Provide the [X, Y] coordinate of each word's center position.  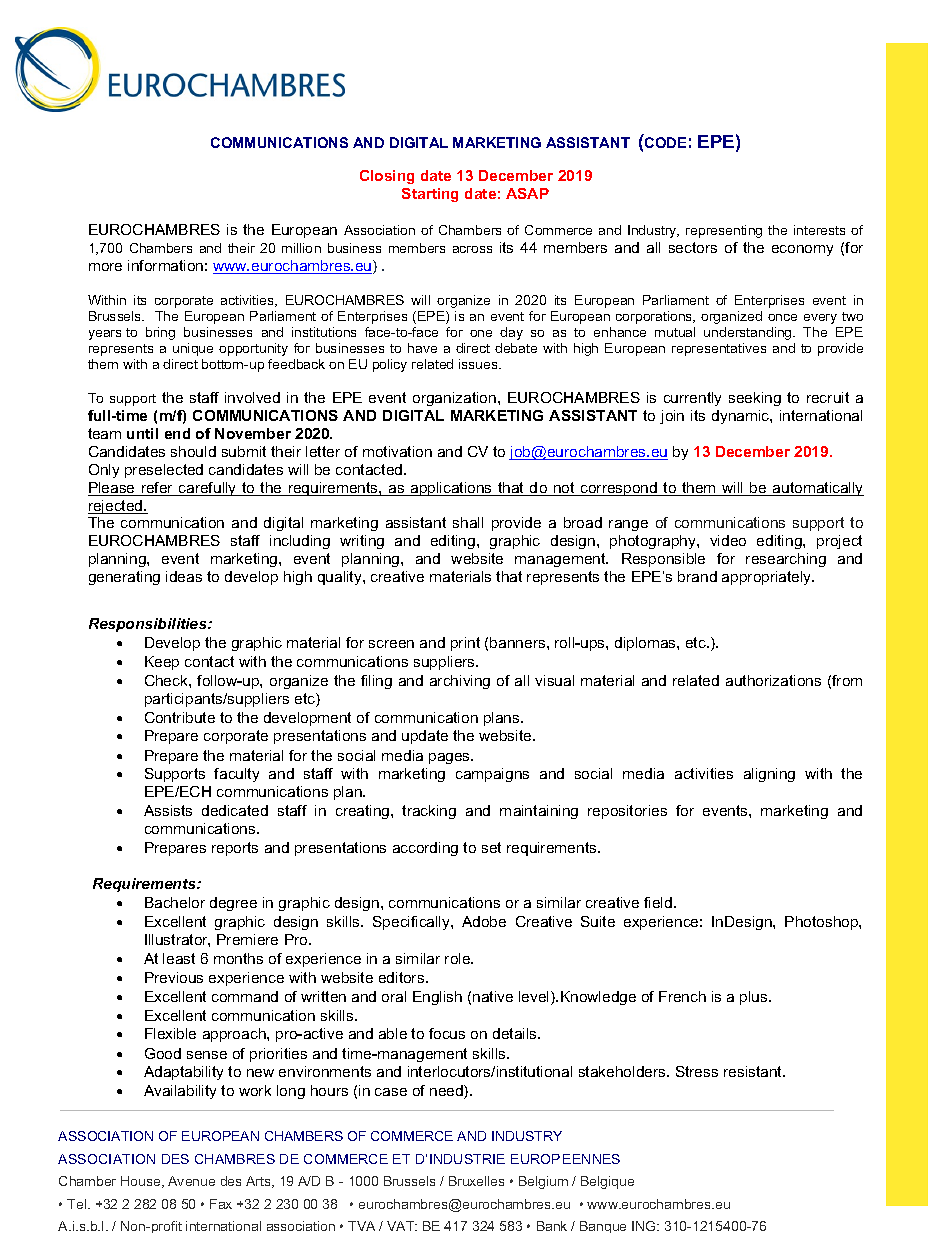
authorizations [773, 680]
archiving [460, 682]
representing [724, 231]
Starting [430, 195]
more [105, 267]
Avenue [191, 1181]
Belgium [543, 1182]
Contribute [180, 717]
